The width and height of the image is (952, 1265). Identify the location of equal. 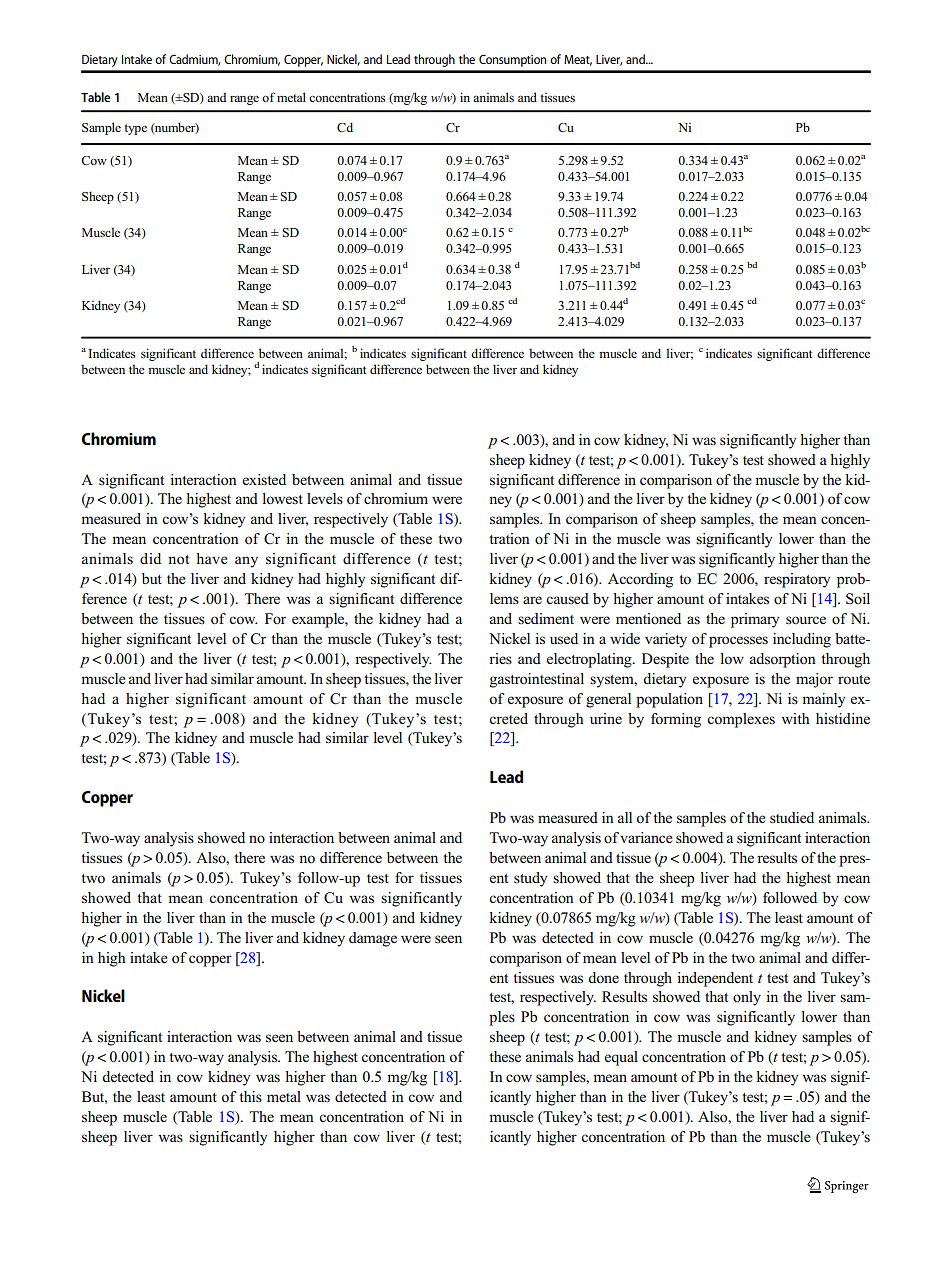
(621, 1058).
